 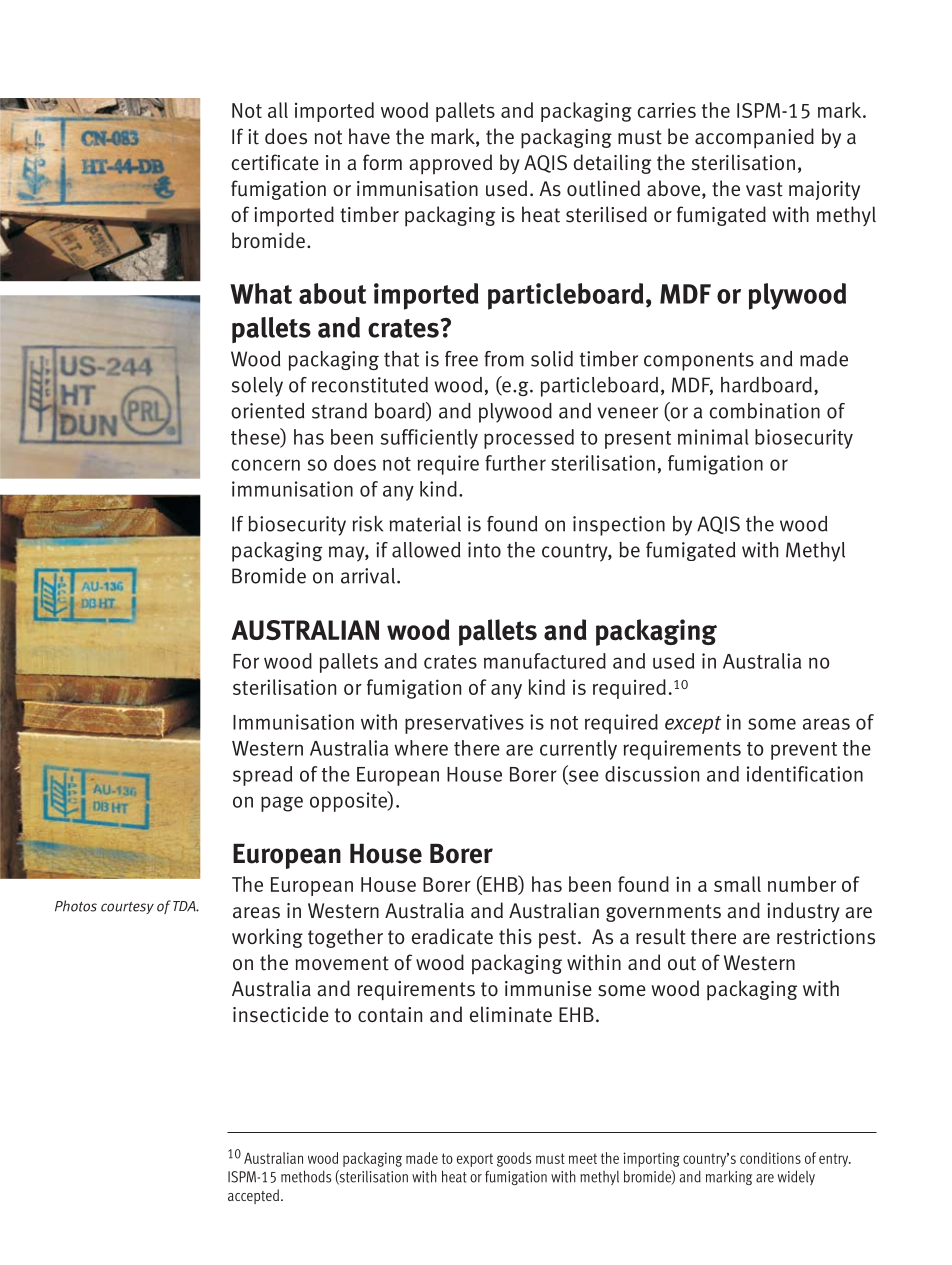 What do you see at coordinates (461, 359) in the screenshot?
I see `free` at bounding box center [461, 359].
